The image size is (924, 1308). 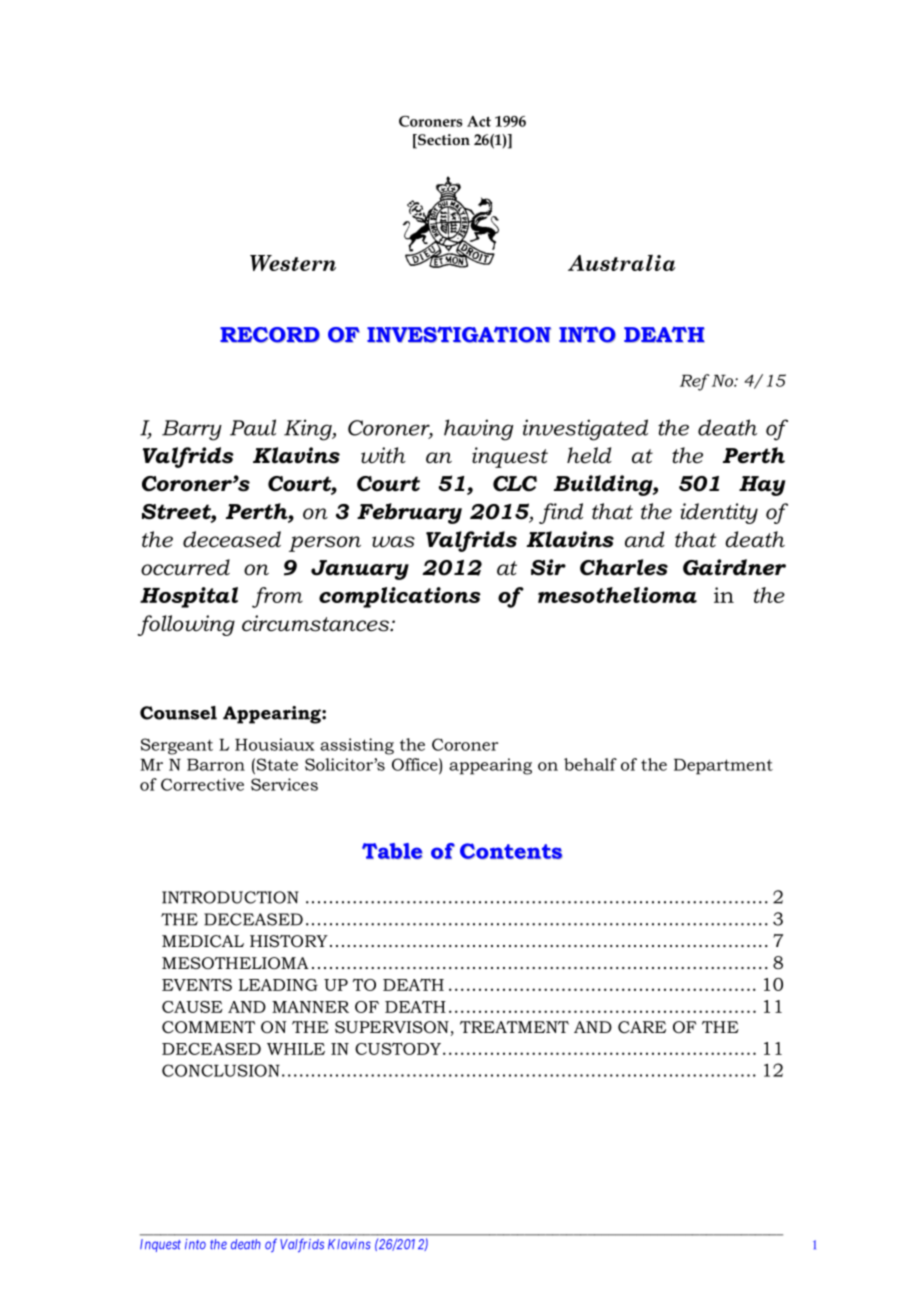 I want to click on Office, so click(x=416, y=764).
